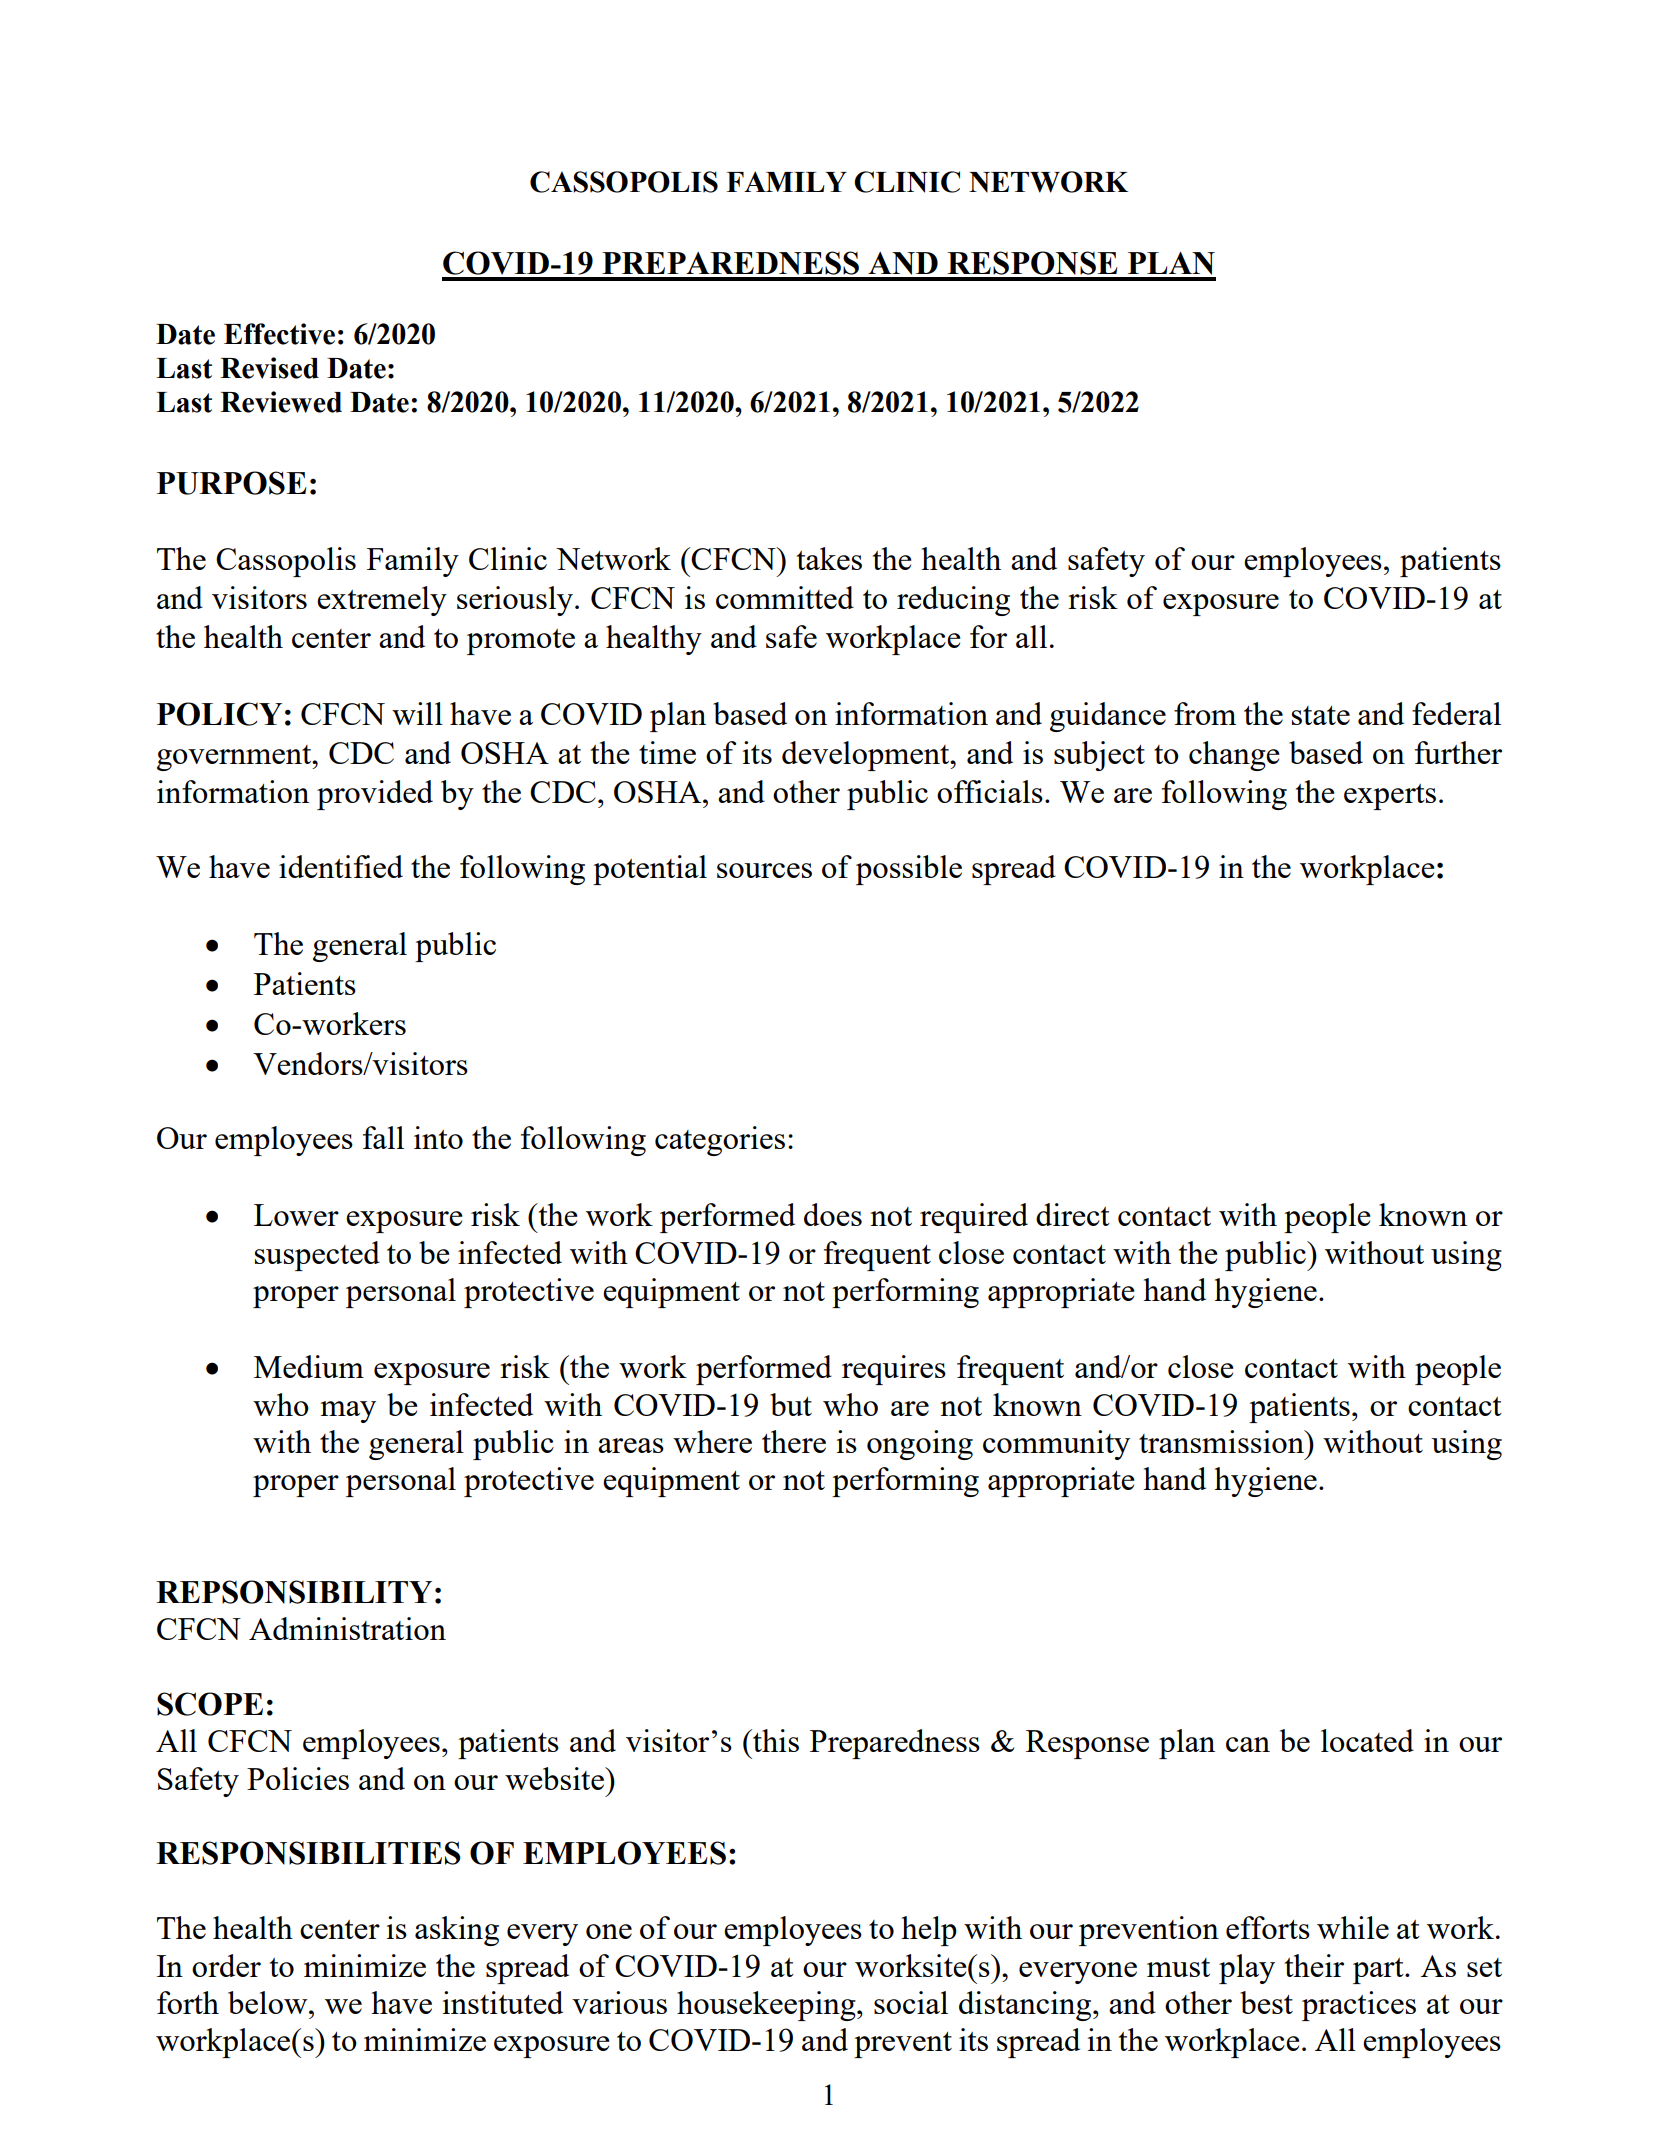  Describe the element at coordinates (281, 402) in the screenshot. I see `Reviewed` at that location.
